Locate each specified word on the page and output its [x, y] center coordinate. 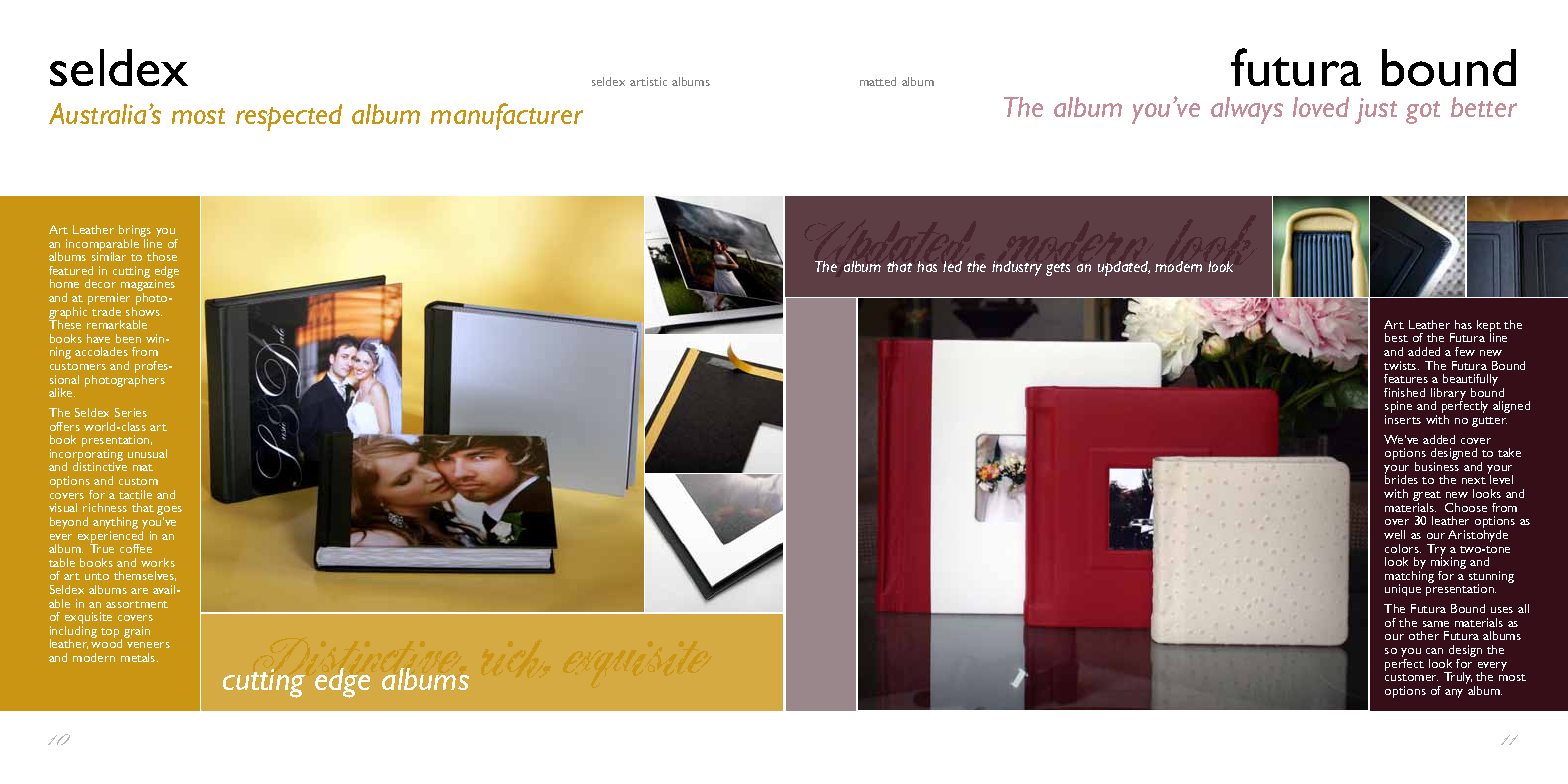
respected [289, 117]
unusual [147, 453]
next [1474, 480]
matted [878, 81]
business [1437, 466]
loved [1321, 107]
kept [1489, 327]
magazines [148, 287]
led [952, 266]
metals [139, 657]
